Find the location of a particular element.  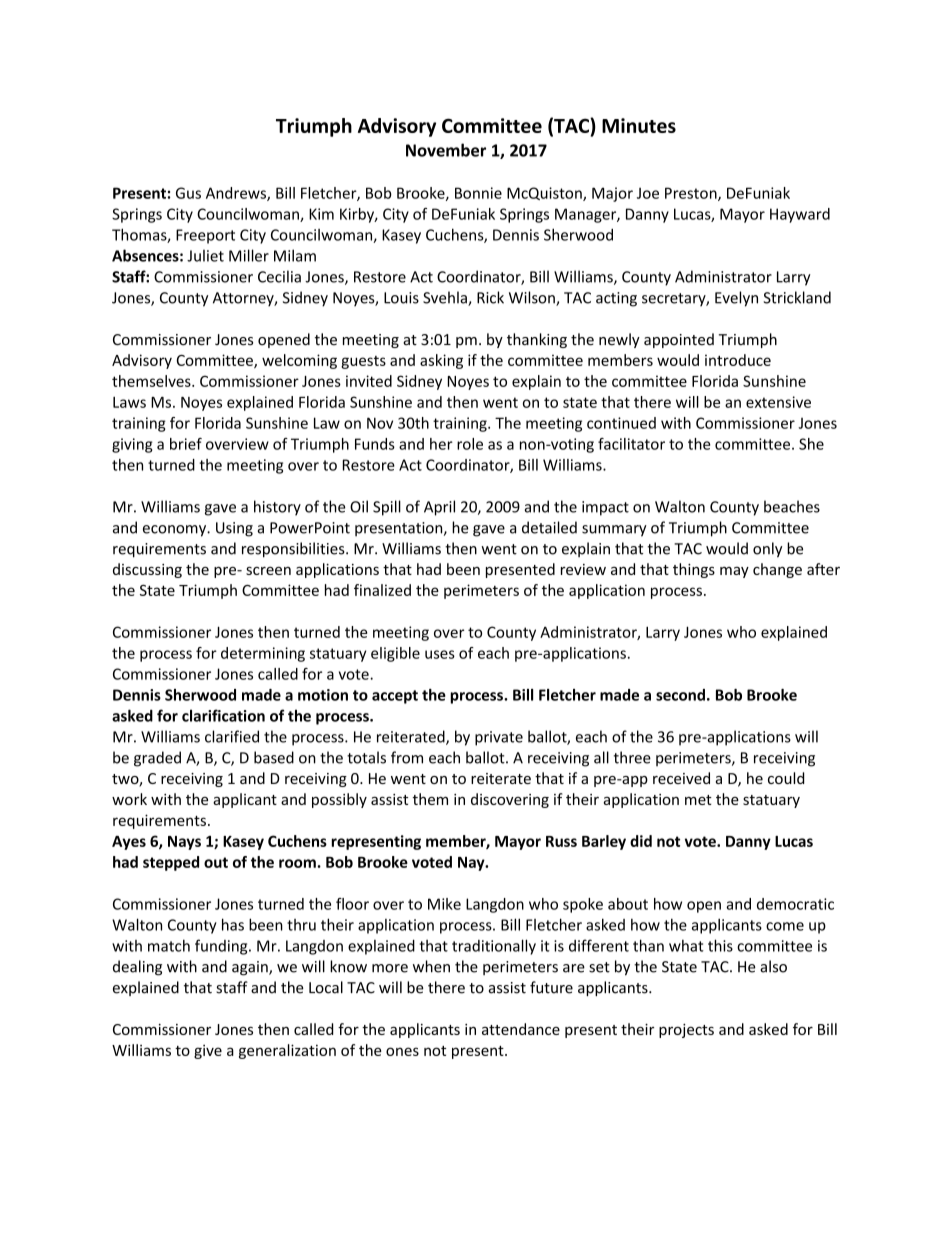

projects is located at coordinates (686, 1031).
